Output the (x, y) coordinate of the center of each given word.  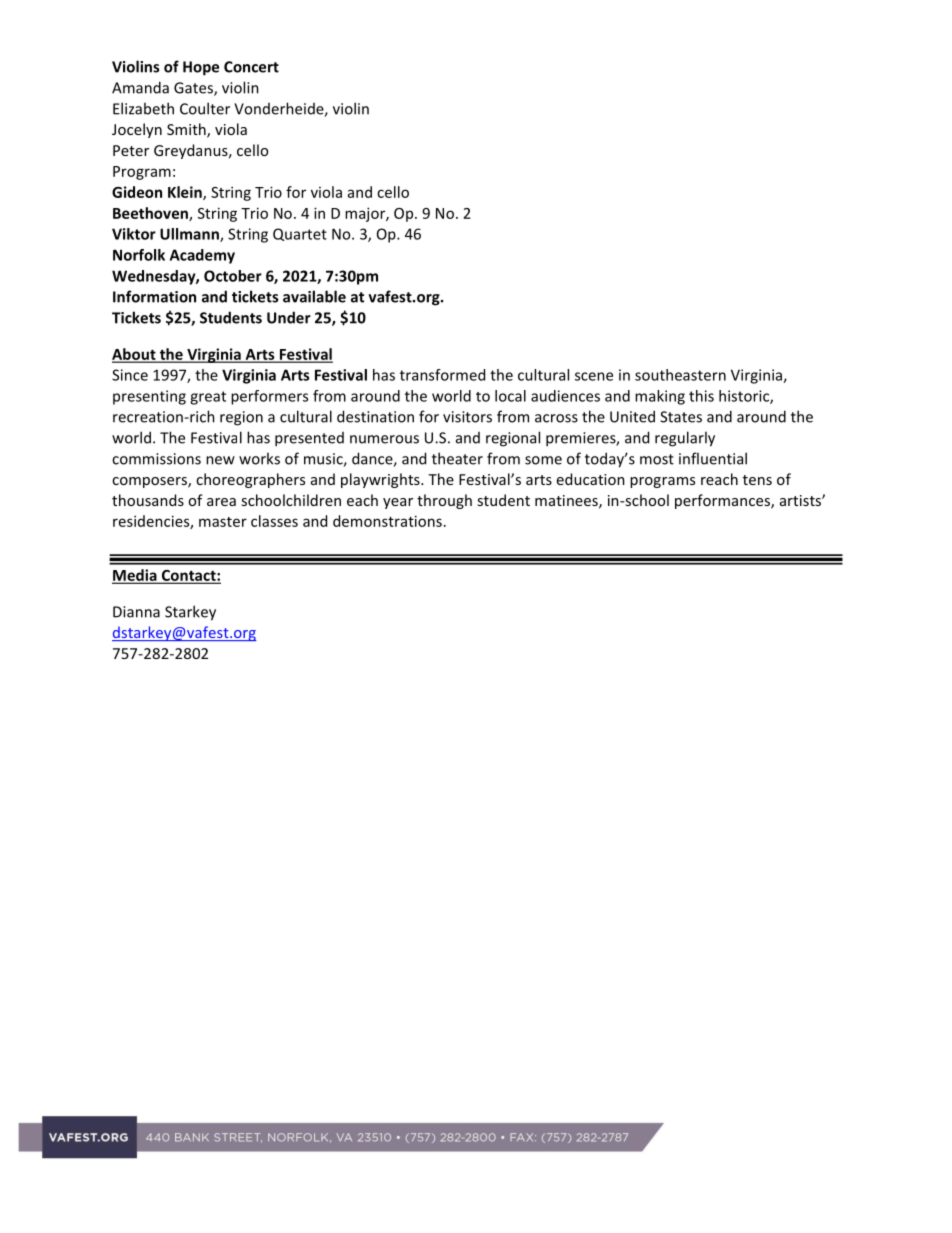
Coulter (205, 108)
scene (594, 376)
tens (757, 480)
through (444, 501)
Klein (186, 193)
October (233, 276)
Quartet (300, 234)
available (314, 296)
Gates (194, 89)
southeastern (680, 375)
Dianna (136, 612)
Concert (251, 67)
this (701, 396)
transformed (442, 375)
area (221, 502)
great (208, 398)
